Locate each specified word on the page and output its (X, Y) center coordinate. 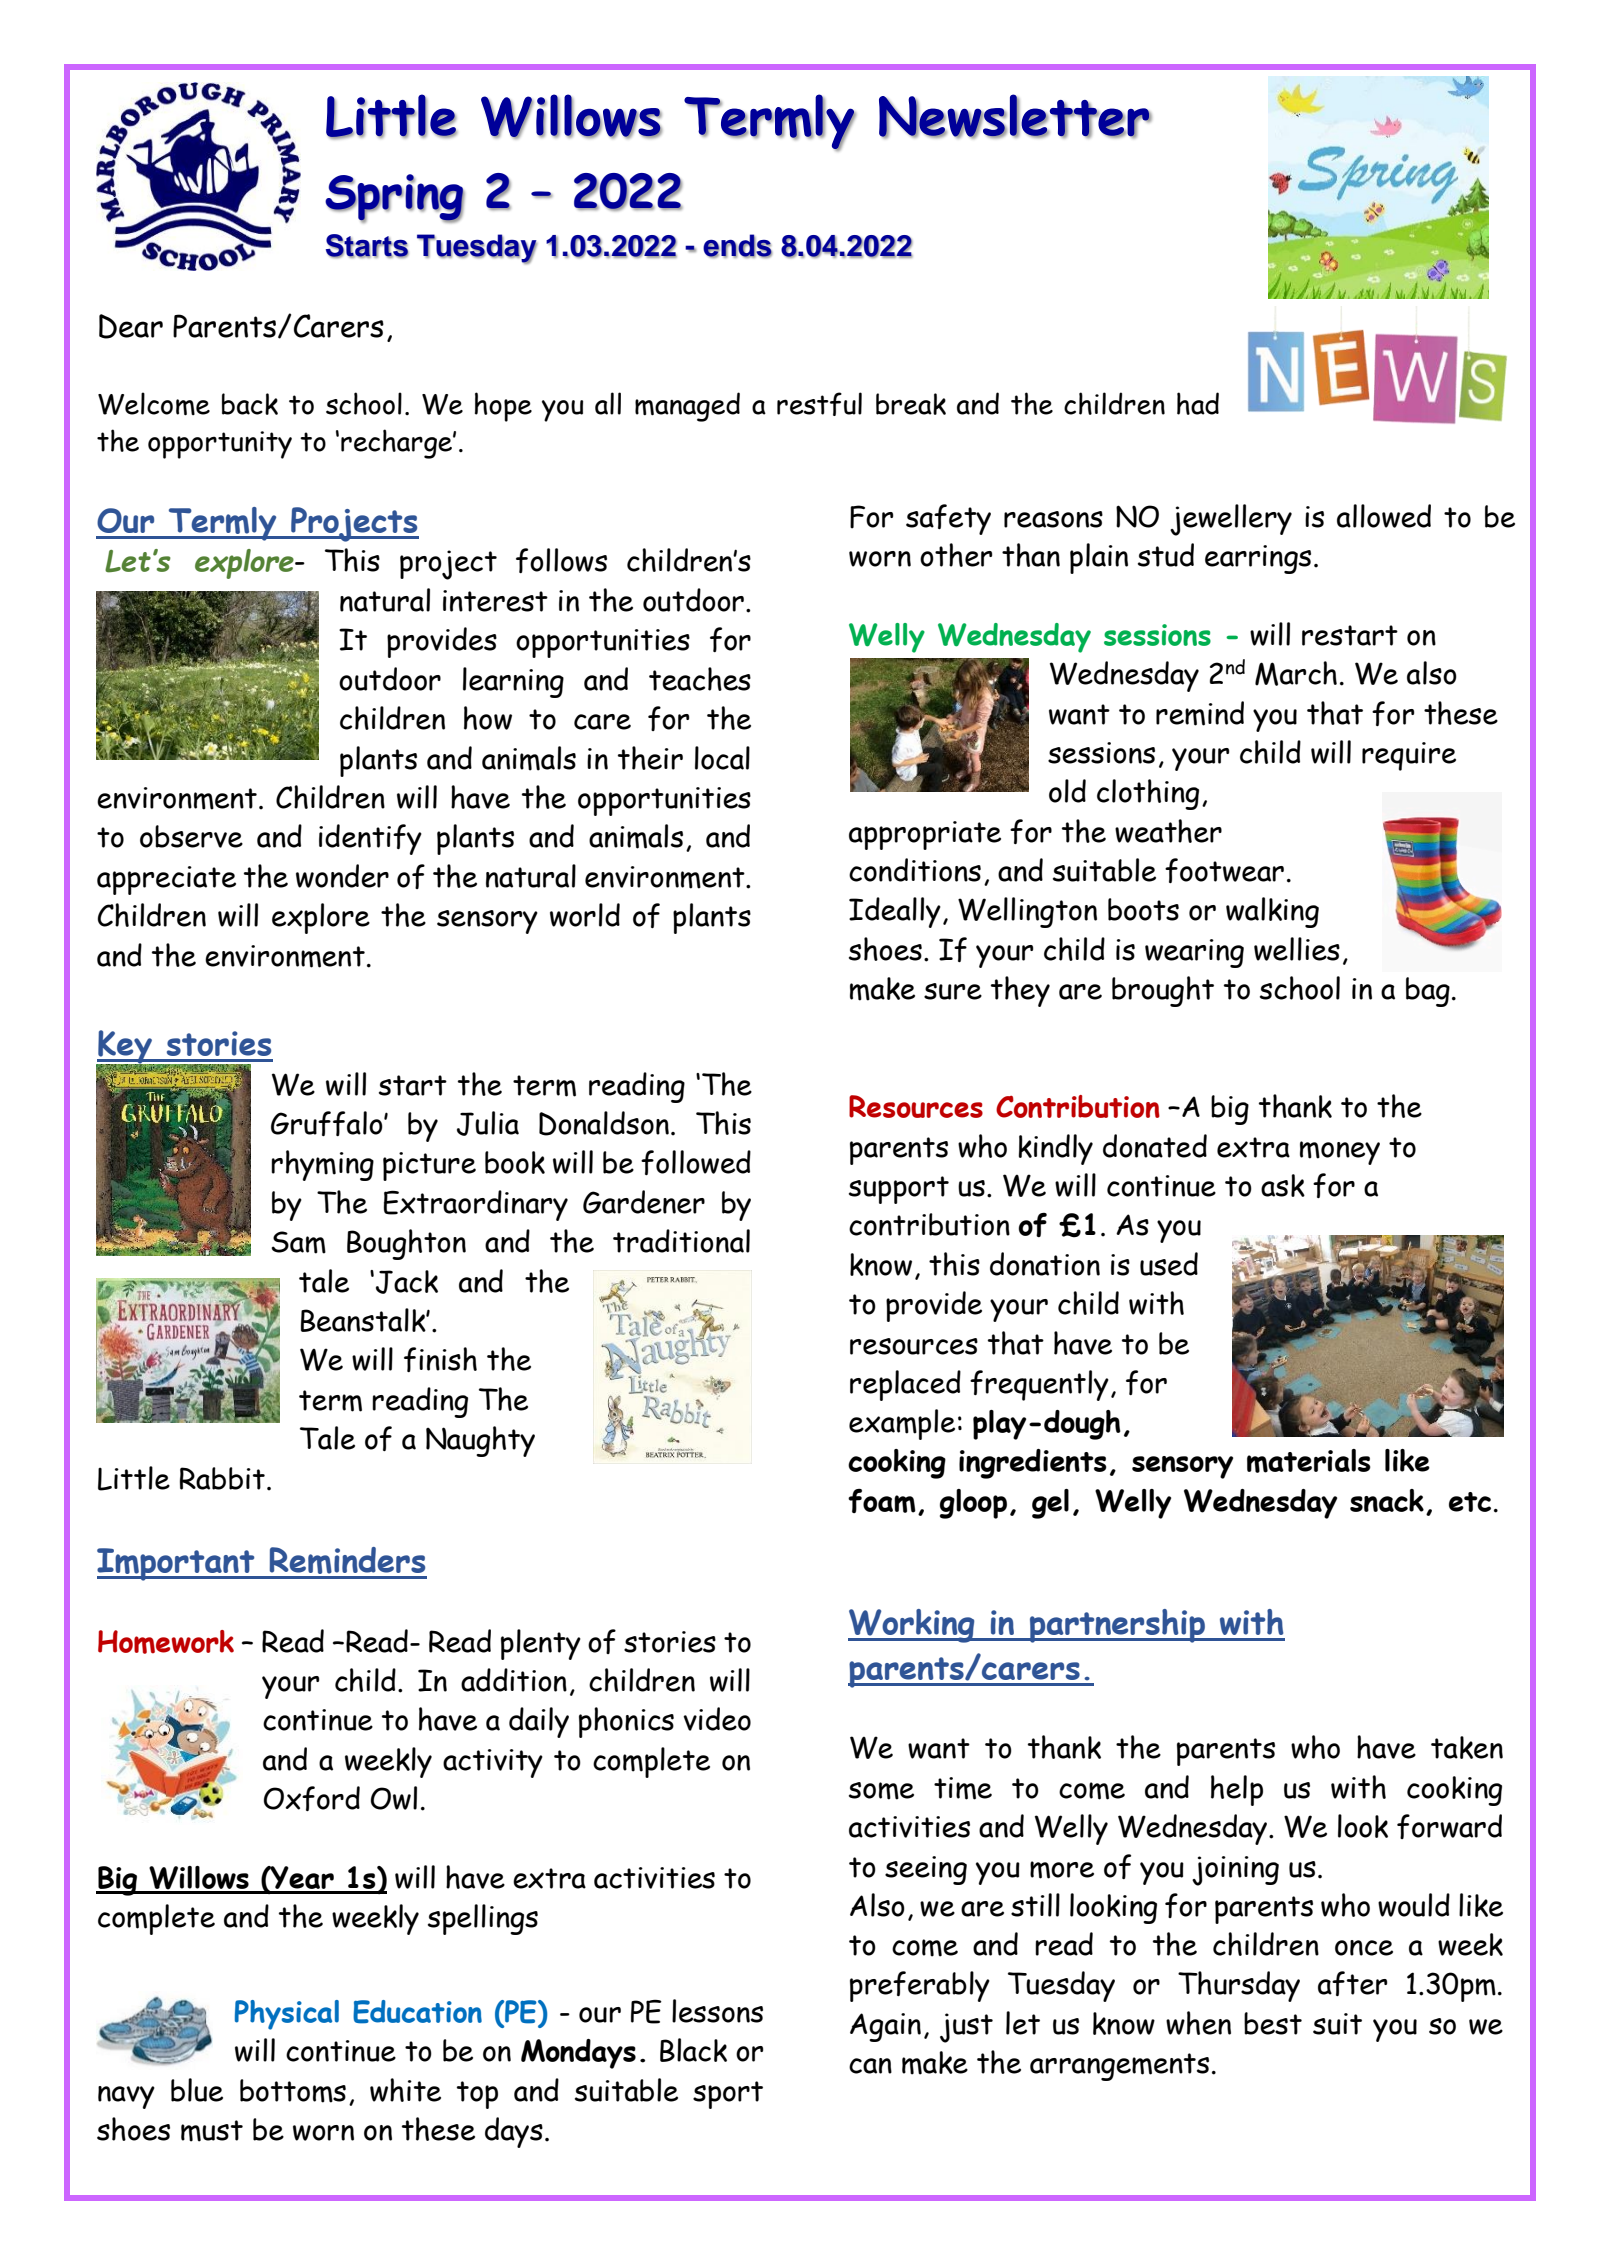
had (1198, 403)
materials (1309, 1461)
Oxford (312, 1798)
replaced (905, 1385)
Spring (395, 198)
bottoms (293, 2091)
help (1237, 1790)
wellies (1297, 949)
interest (495, 601)
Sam (298, 1242)
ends (737, 246)
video (717, 1719)
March (1296, 673)
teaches (700, 679)
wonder (342, 876)
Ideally (895, 912)
